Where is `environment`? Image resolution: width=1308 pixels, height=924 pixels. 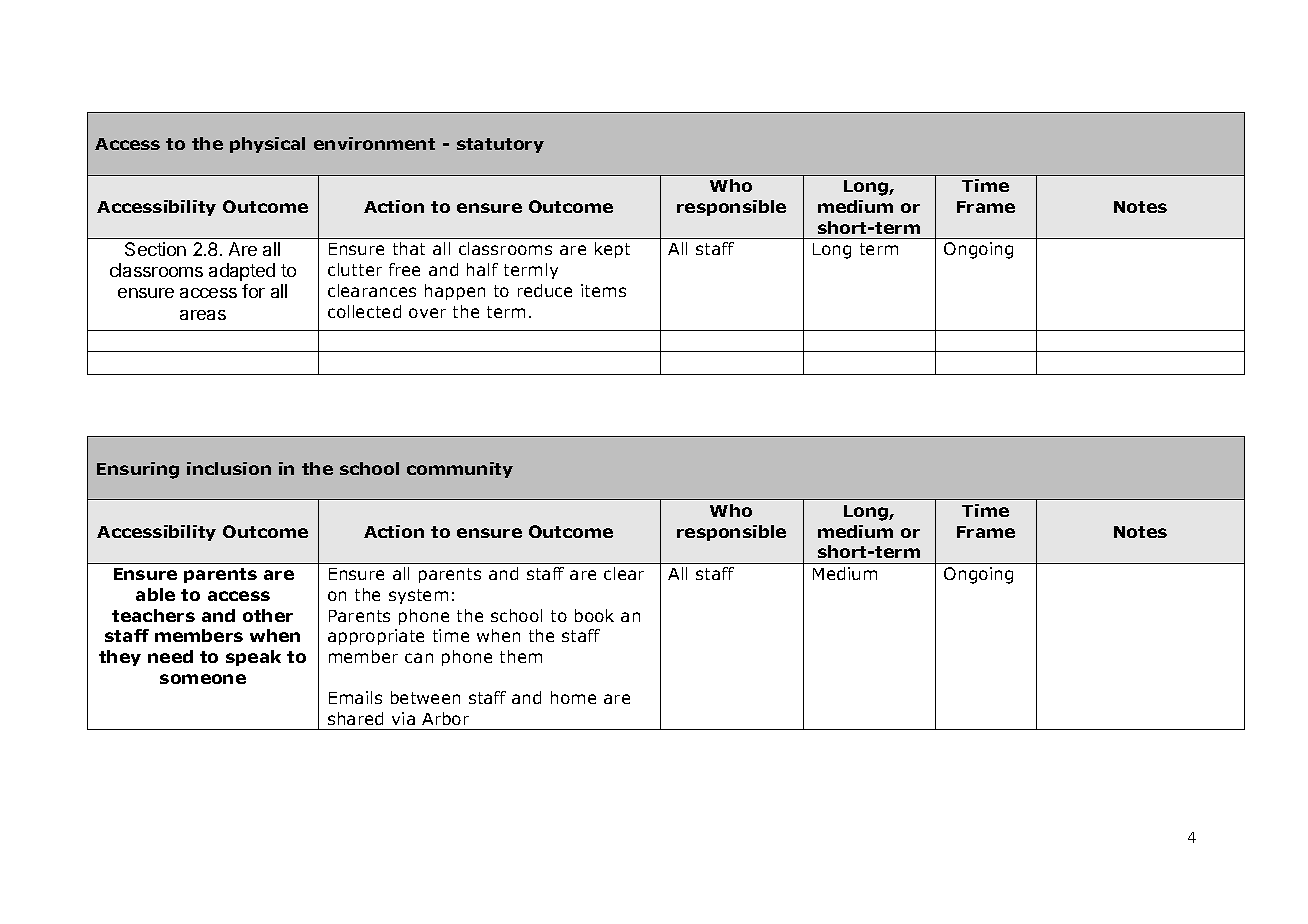 environment is located at coordinates (374, 143).
